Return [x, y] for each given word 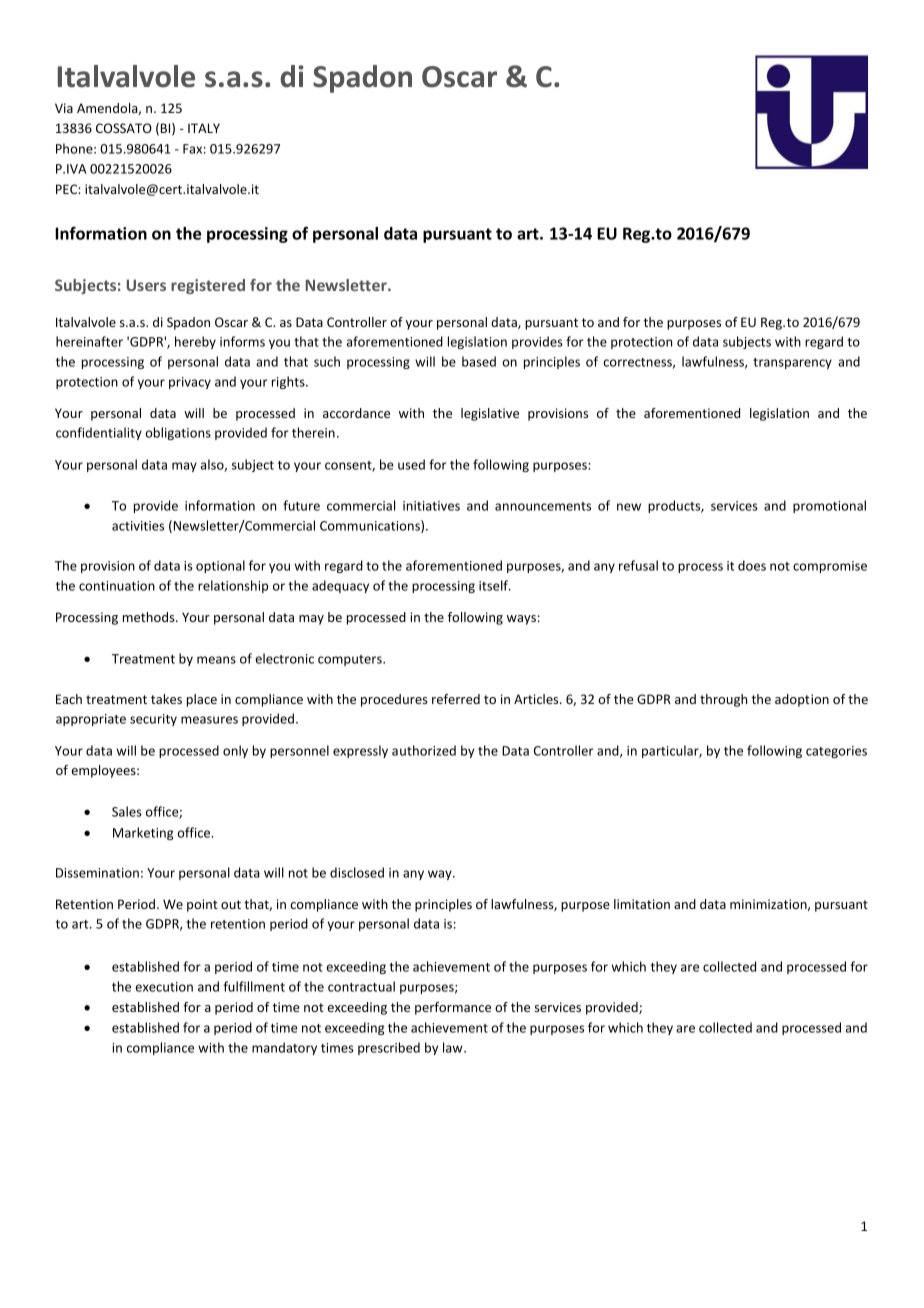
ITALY [204, 128]
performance [453, 1008]
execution [164, 987]
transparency [792, 363]
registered [208, 286]
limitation [642, 904]
